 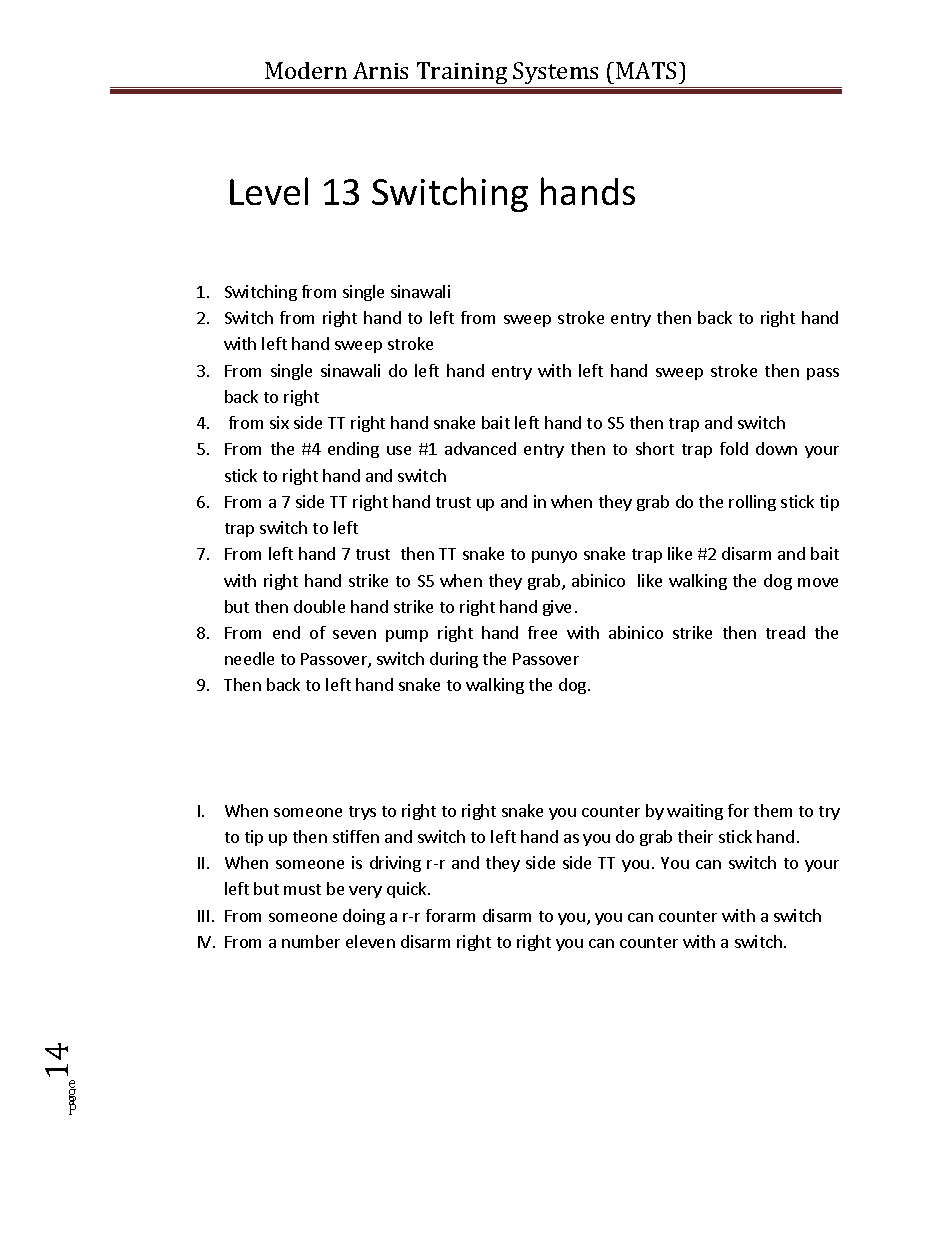 I want to click on Systems, so click(x=557, y=75).
